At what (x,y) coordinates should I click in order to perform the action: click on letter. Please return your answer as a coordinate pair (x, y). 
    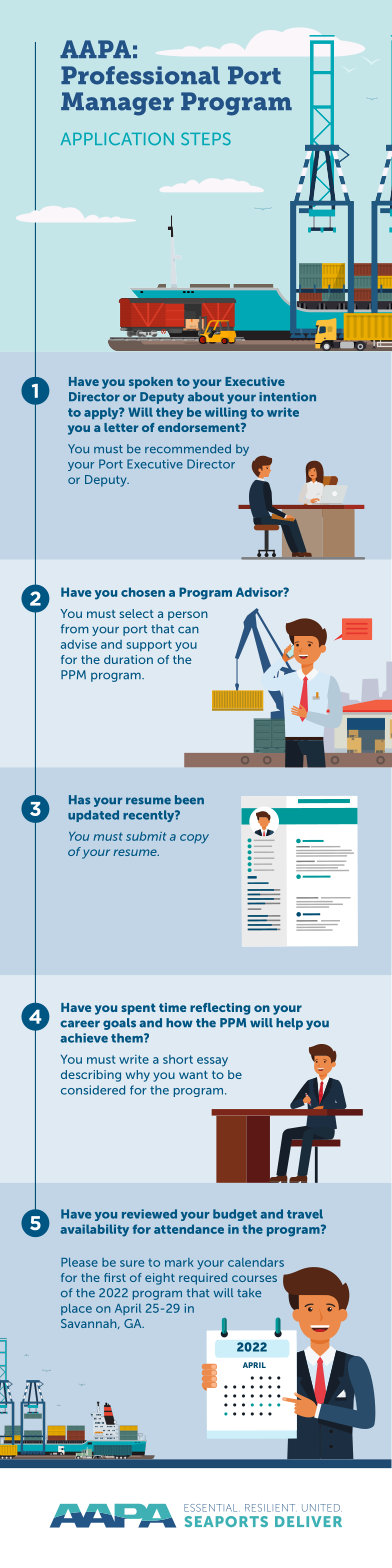
    Looking at the image, I should click on (121, 427).
